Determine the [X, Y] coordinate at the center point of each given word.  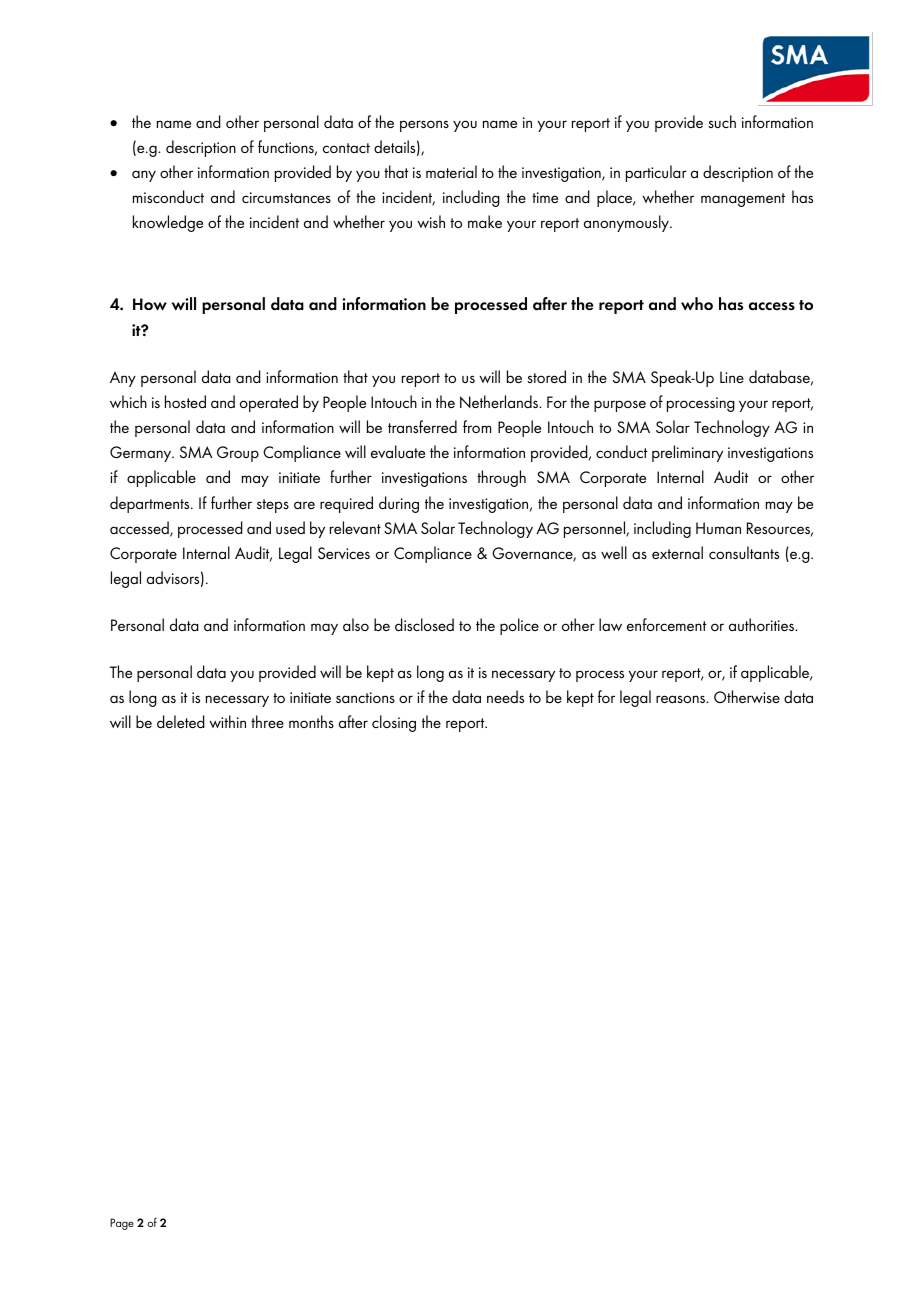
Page [122, 1224]
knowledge [168, 223]
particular [656, 173]
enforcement [666, 624]
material [451, 171]
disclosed [424, 624]
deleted [181, 721]
